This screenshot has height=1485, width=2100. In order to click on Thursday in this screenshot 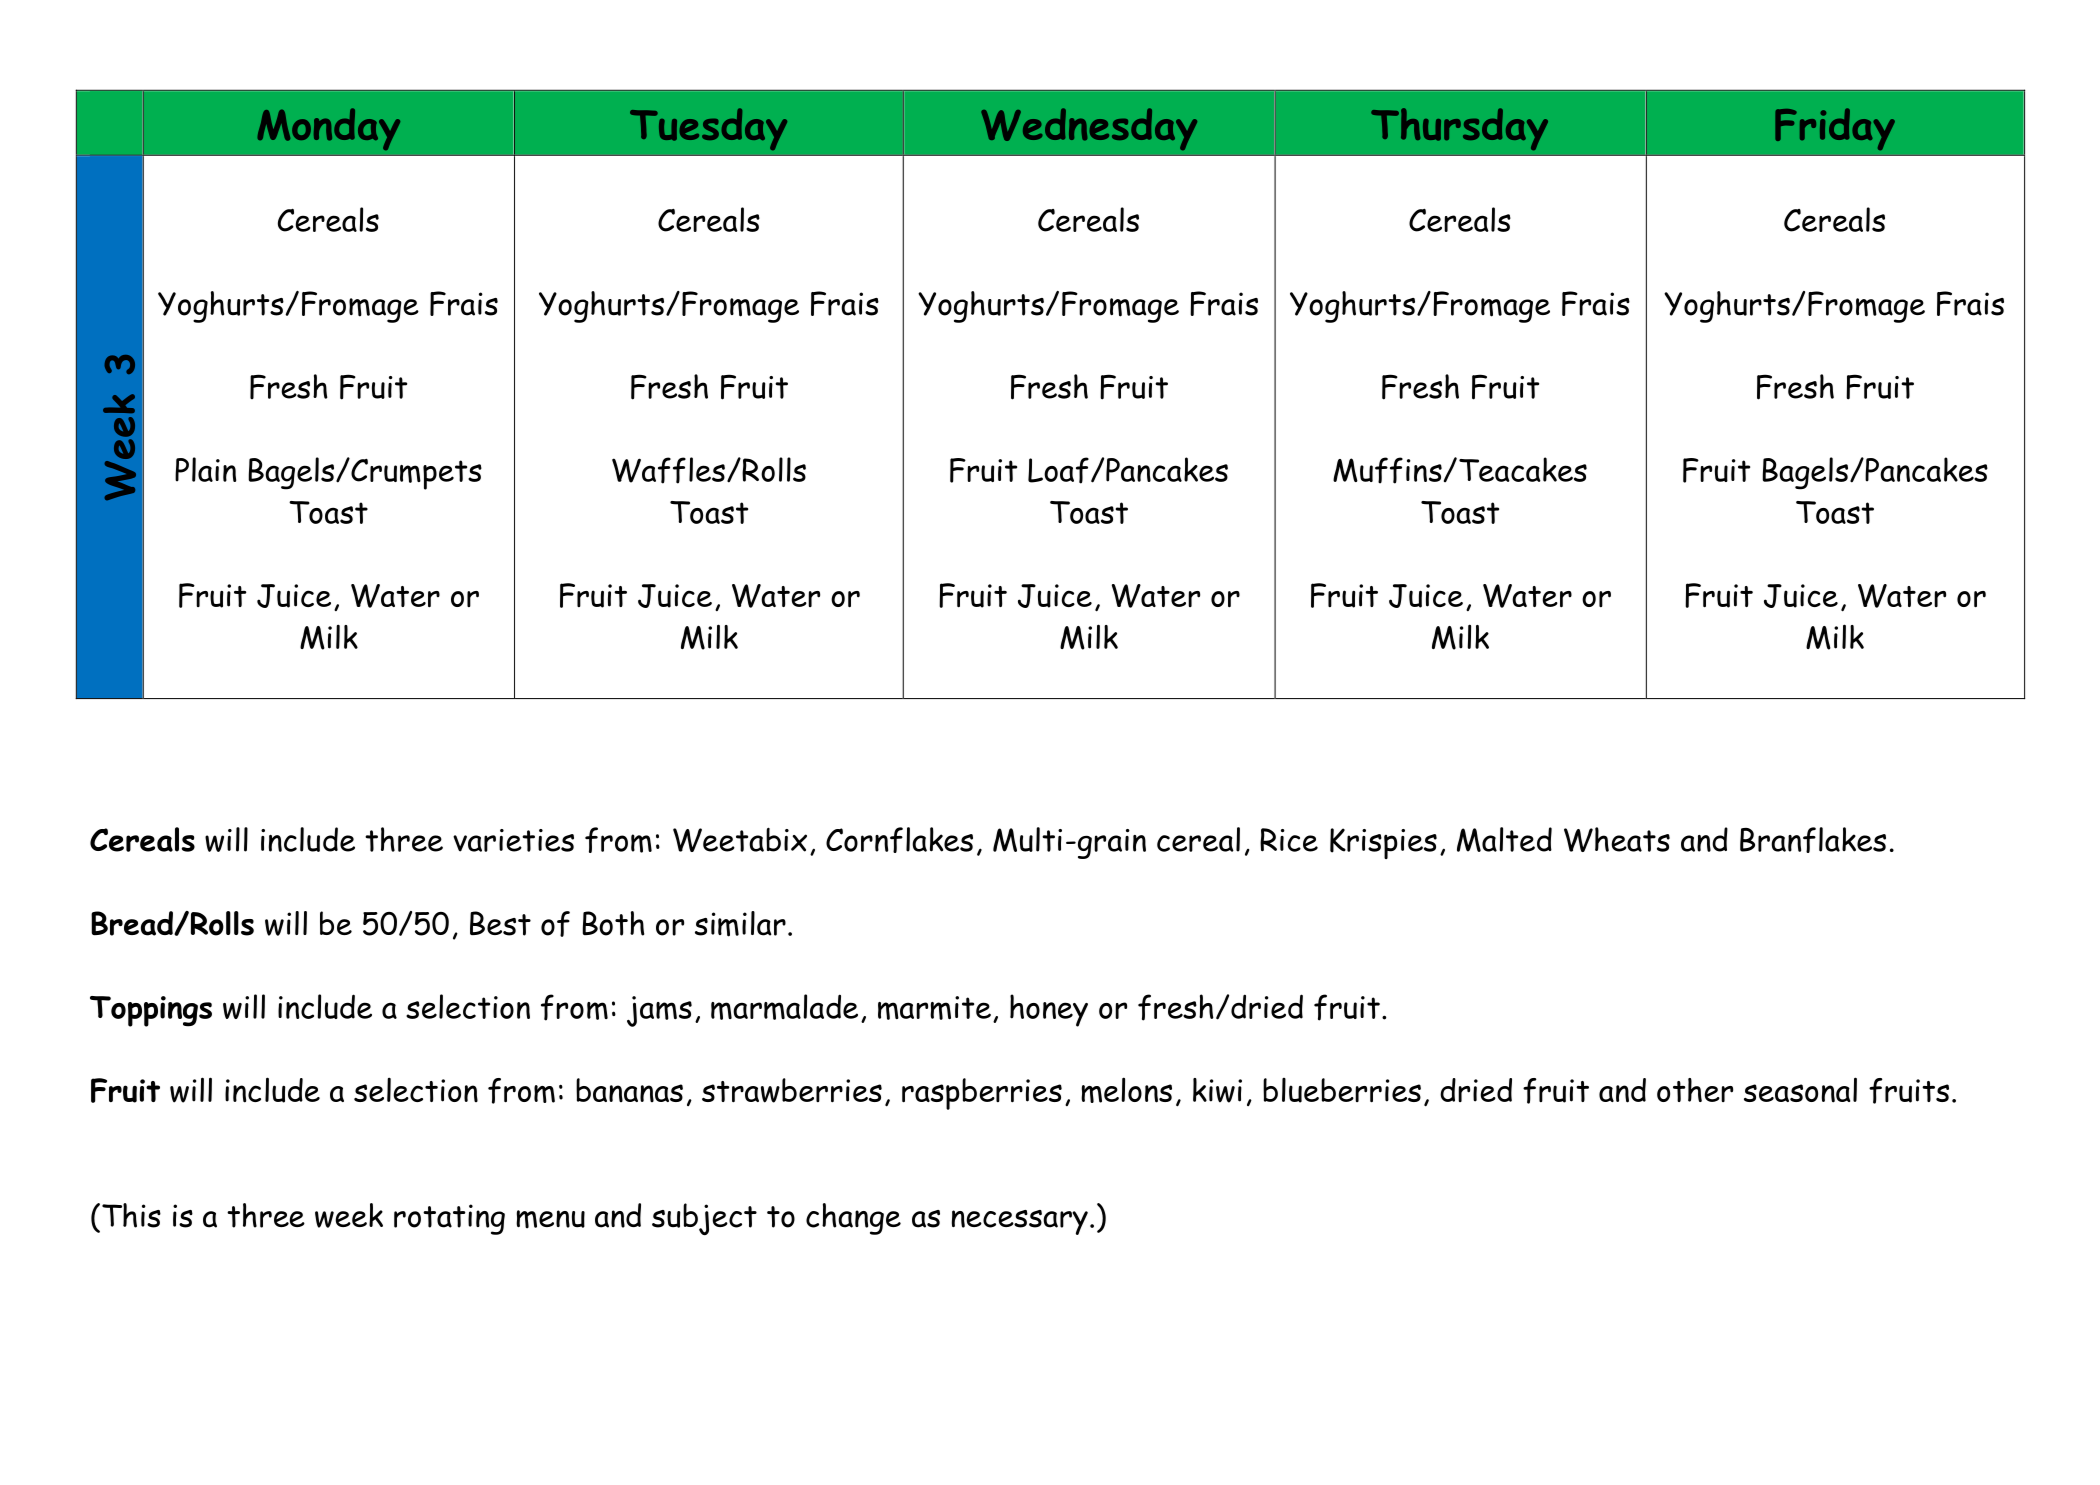, I will do `click(1459, 129)`.
